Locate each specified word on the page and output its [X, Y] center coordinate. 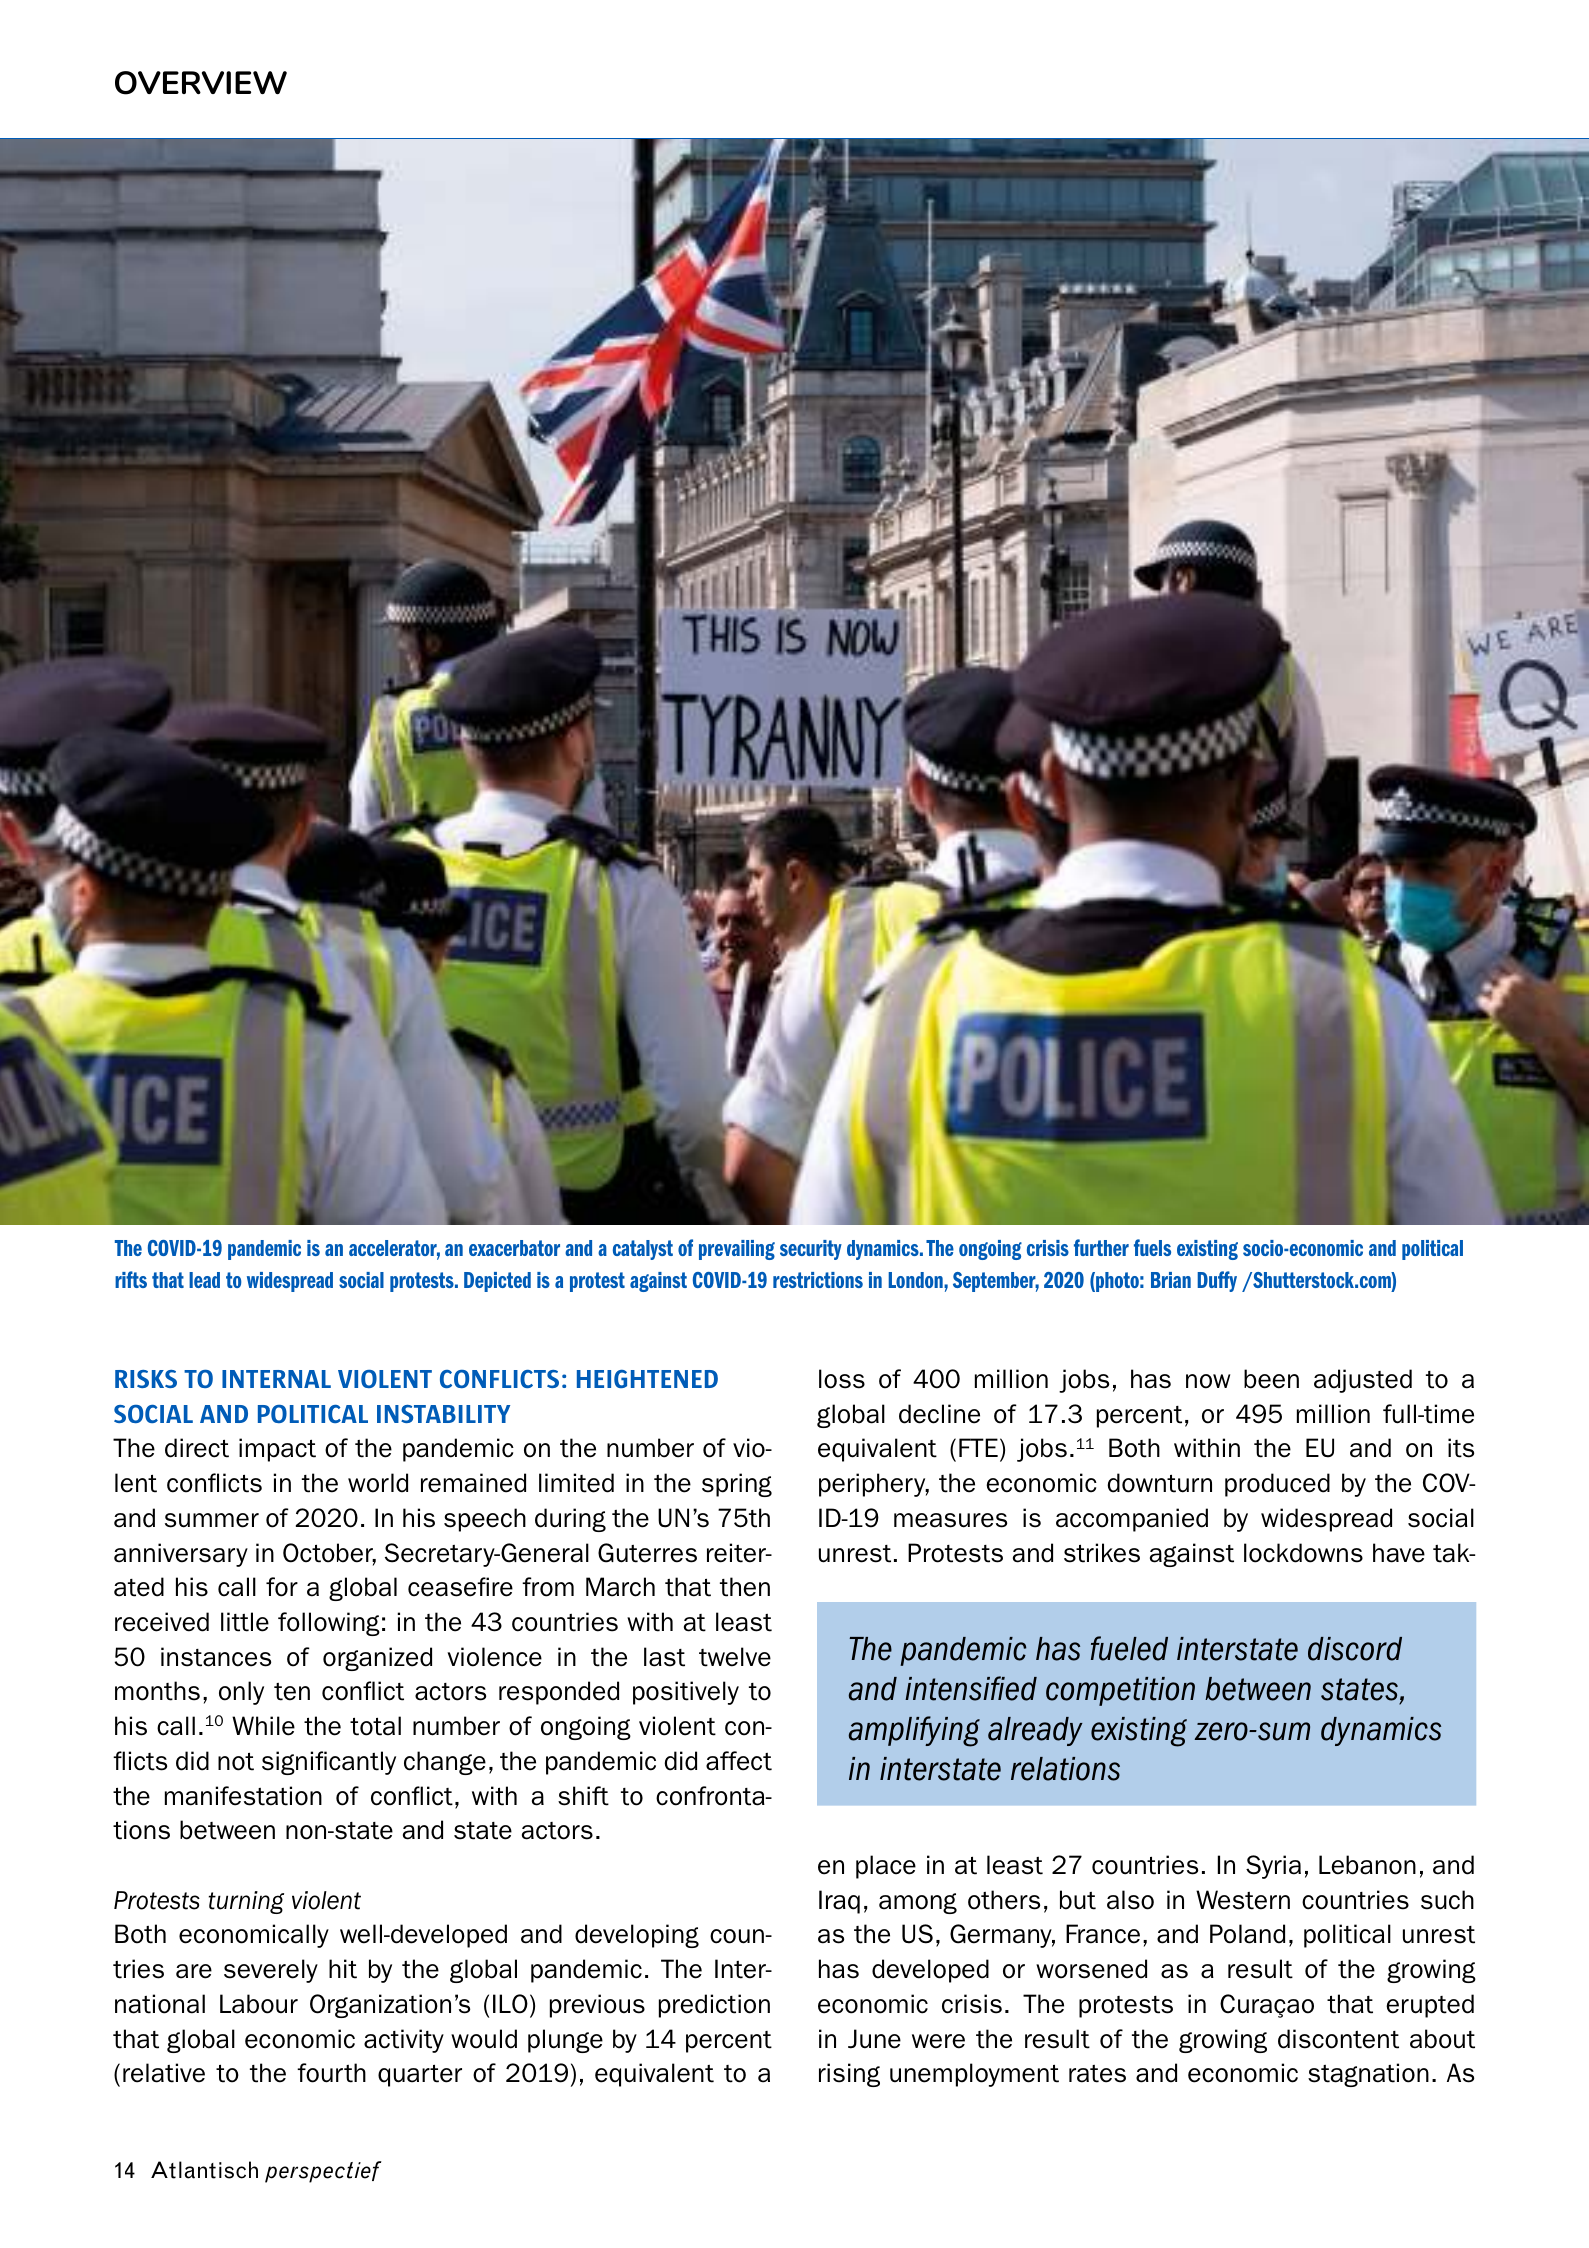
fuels [1152, 1247]
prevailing [737, 1250]
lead [204, 1280]
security [811, 1250]
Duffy [1217, 1281]
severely [271, 1971]
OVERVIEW [201, 83]
